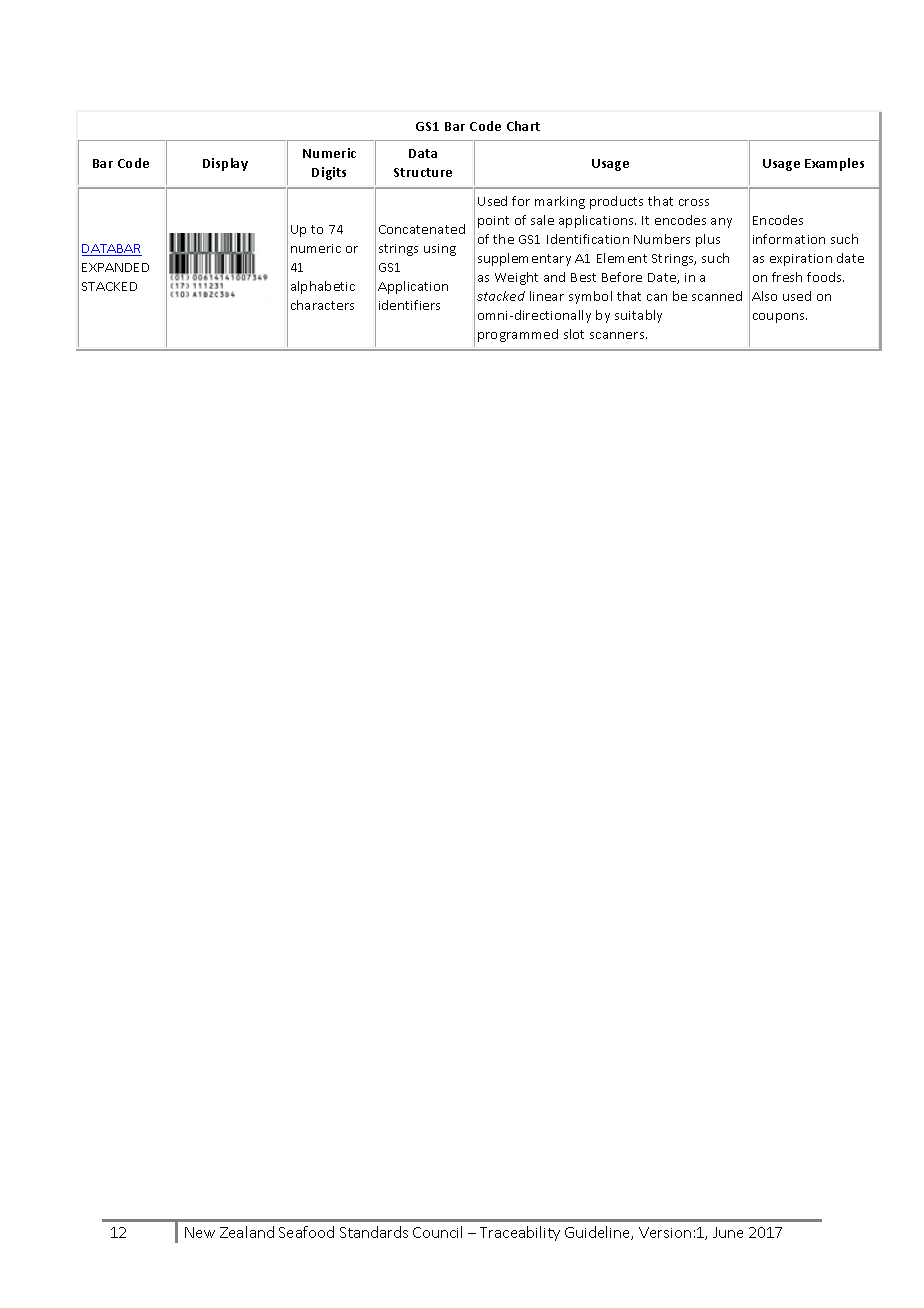 The width and height of the document is (924, 1308). What do you see at coordinates (728, 1232) in the document?
I see `June` at bounding box center [728, 1232].
